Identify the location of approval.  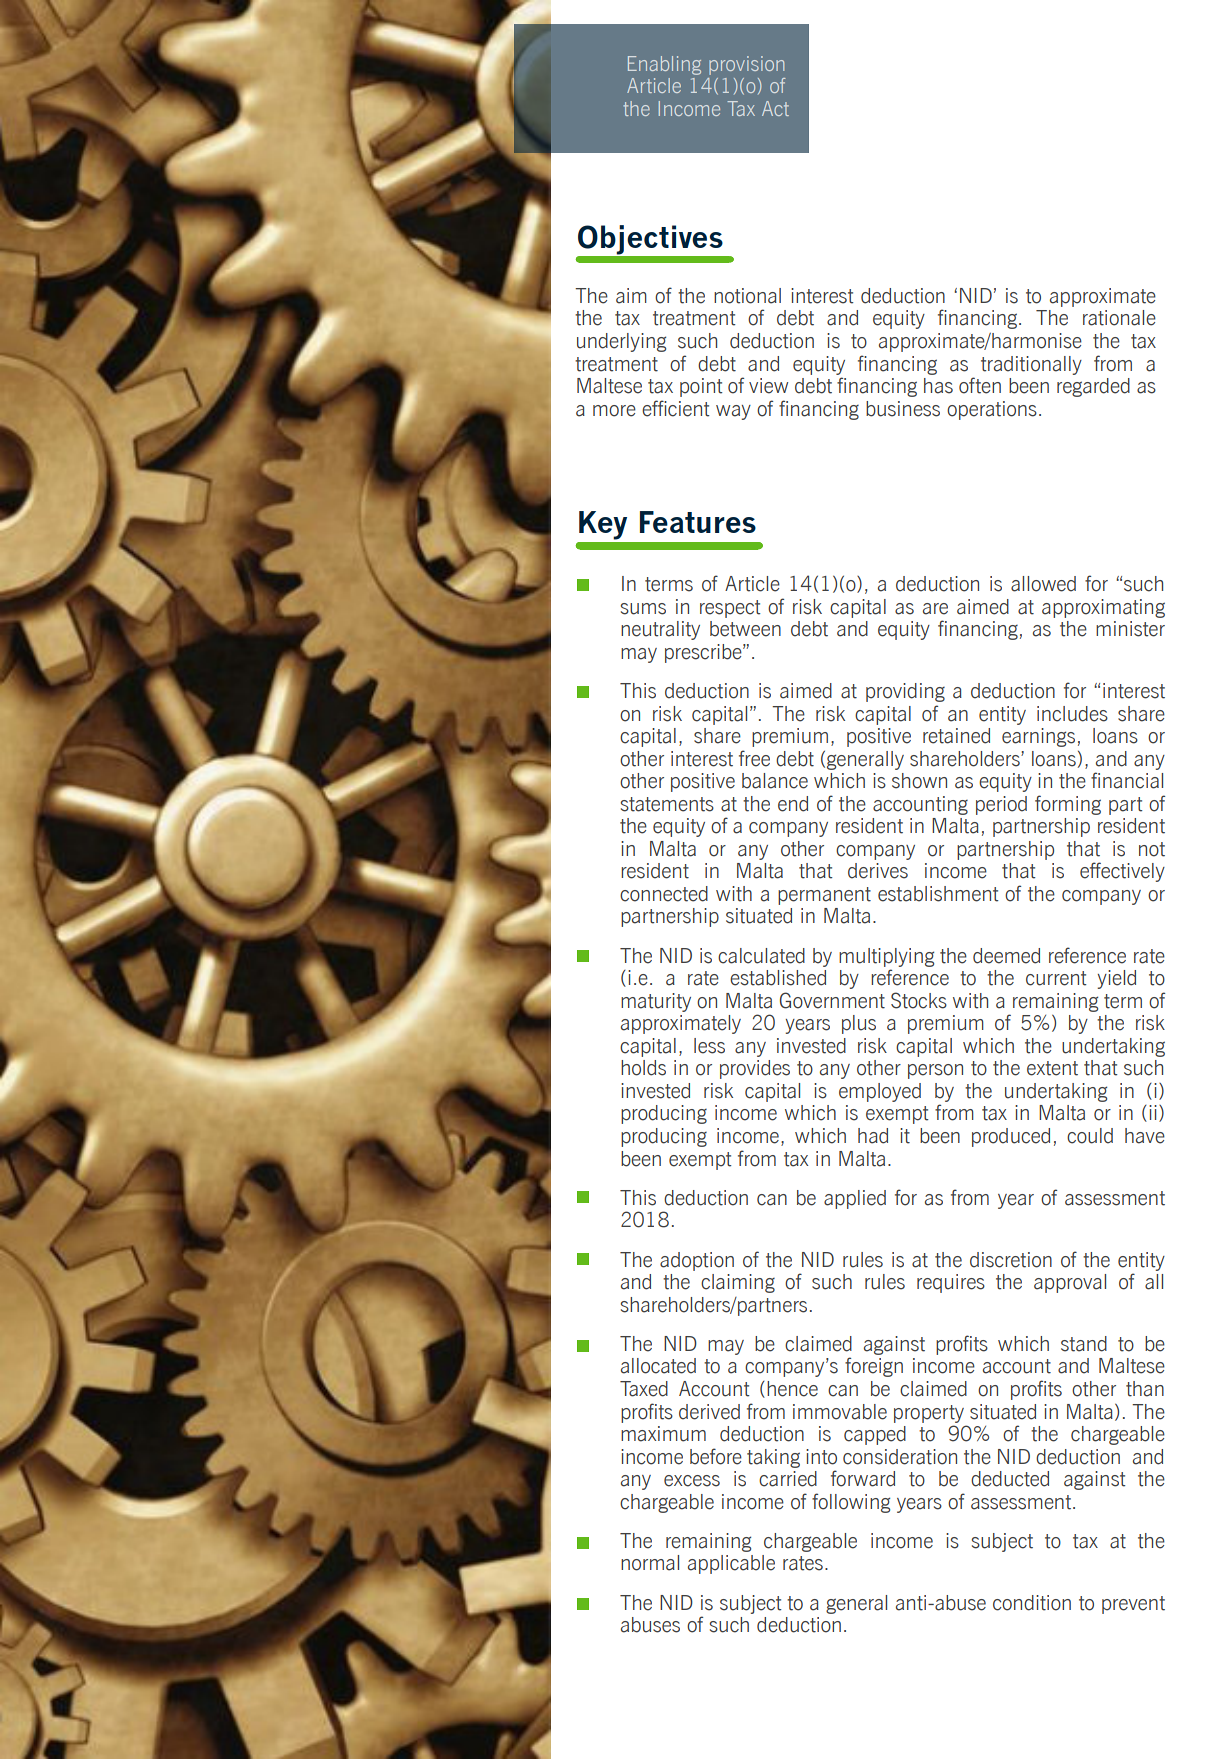
(1070, 1283).
